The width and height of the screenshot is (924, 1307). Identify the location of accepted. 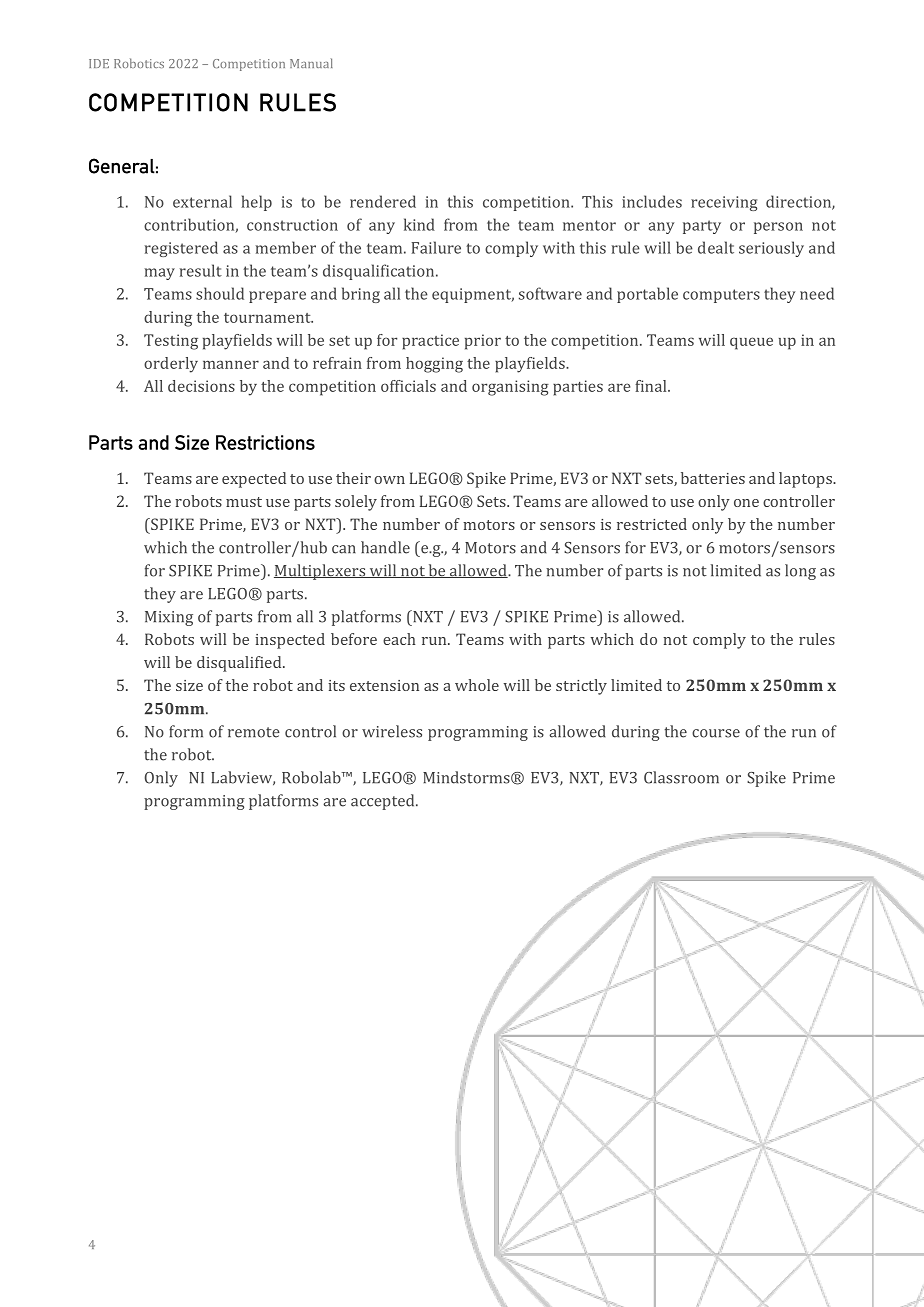
(384, 802).
